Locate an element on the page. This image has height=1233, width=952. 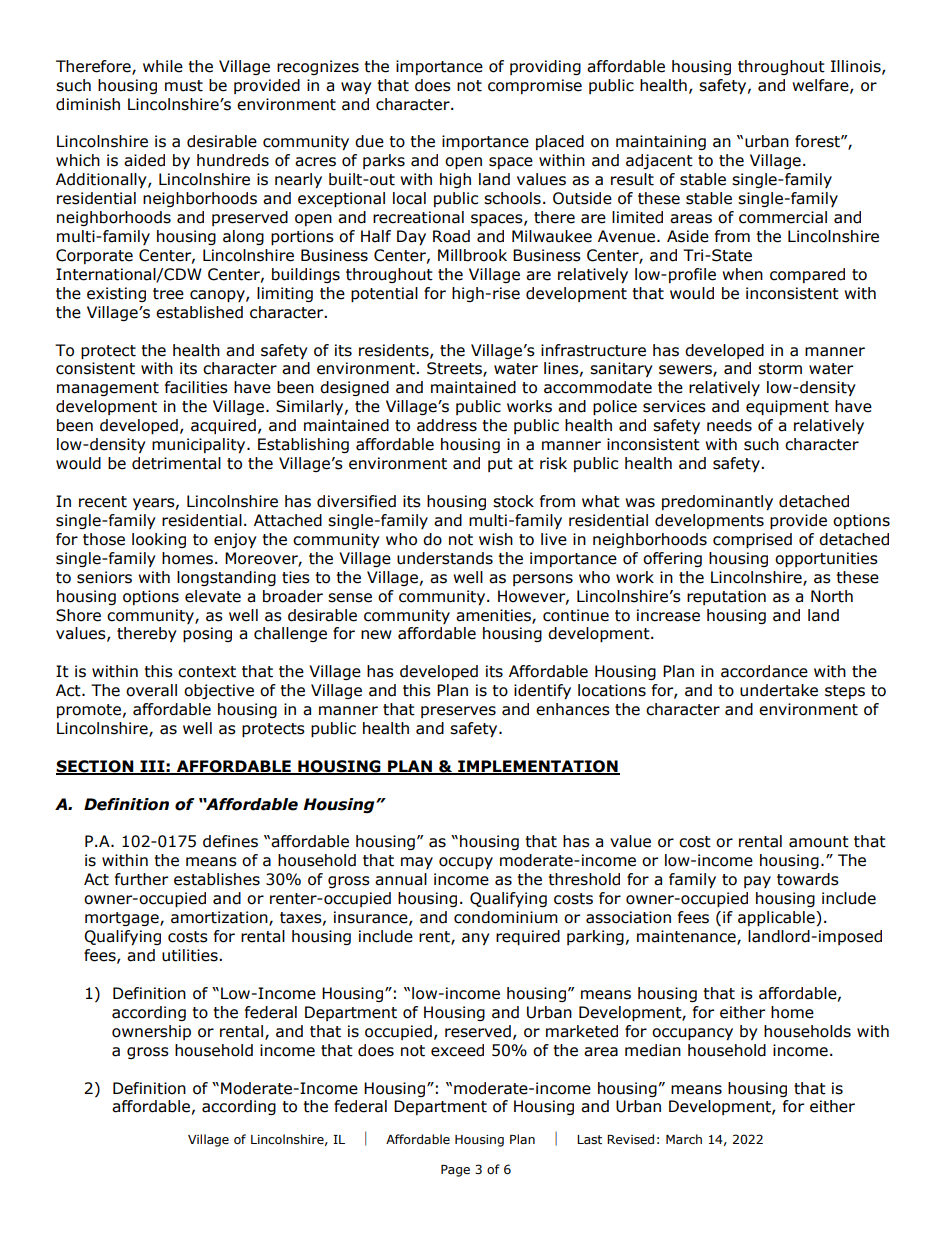
understands is located at coordinates (445, 558).
